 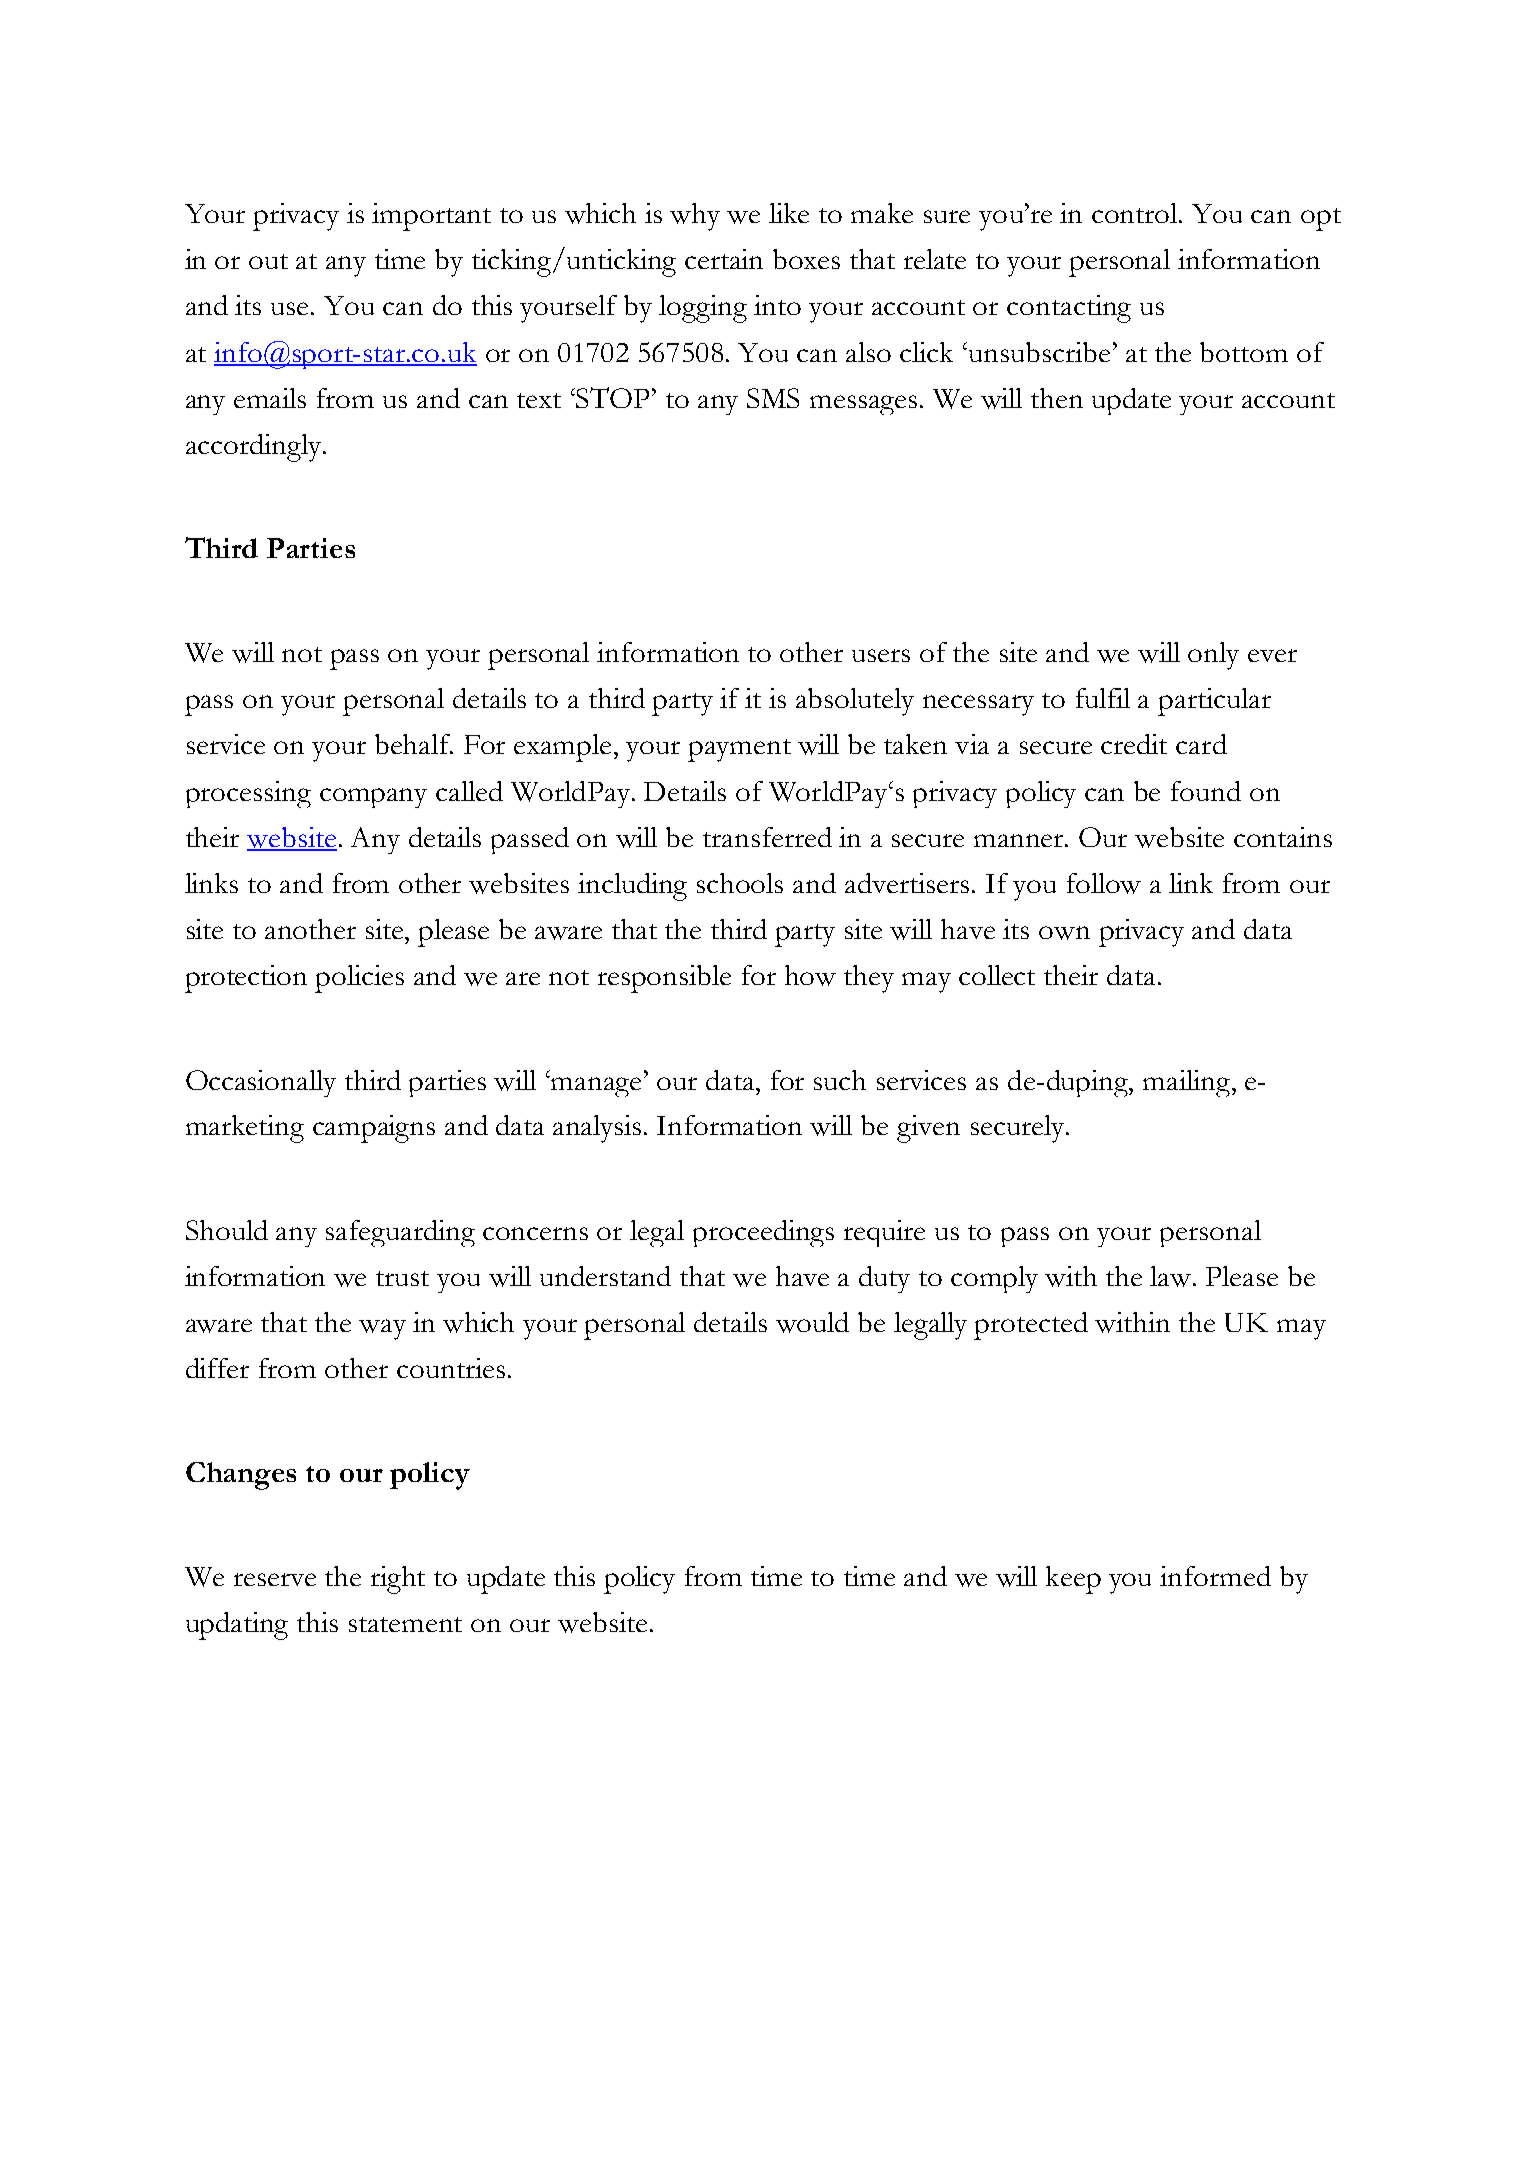 What do you see at coordinates (1104, 883) in the screenshot?
I see `follow` at bounding box center [1104, 883].
